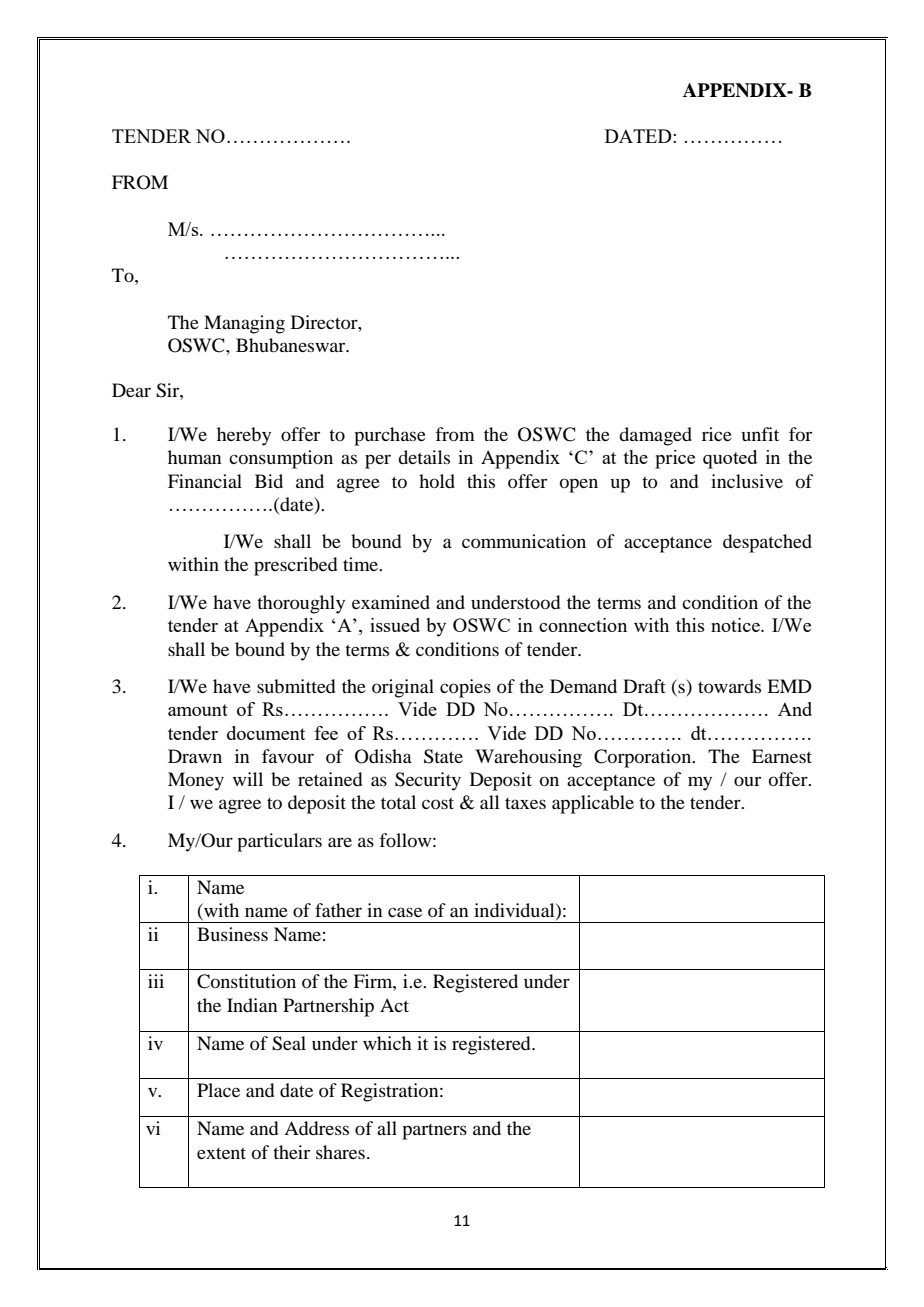 The width and height of the page is (924, 1307). Describe the element at coordinates (782, 756) in the page. I see `Earnest` at that location.
